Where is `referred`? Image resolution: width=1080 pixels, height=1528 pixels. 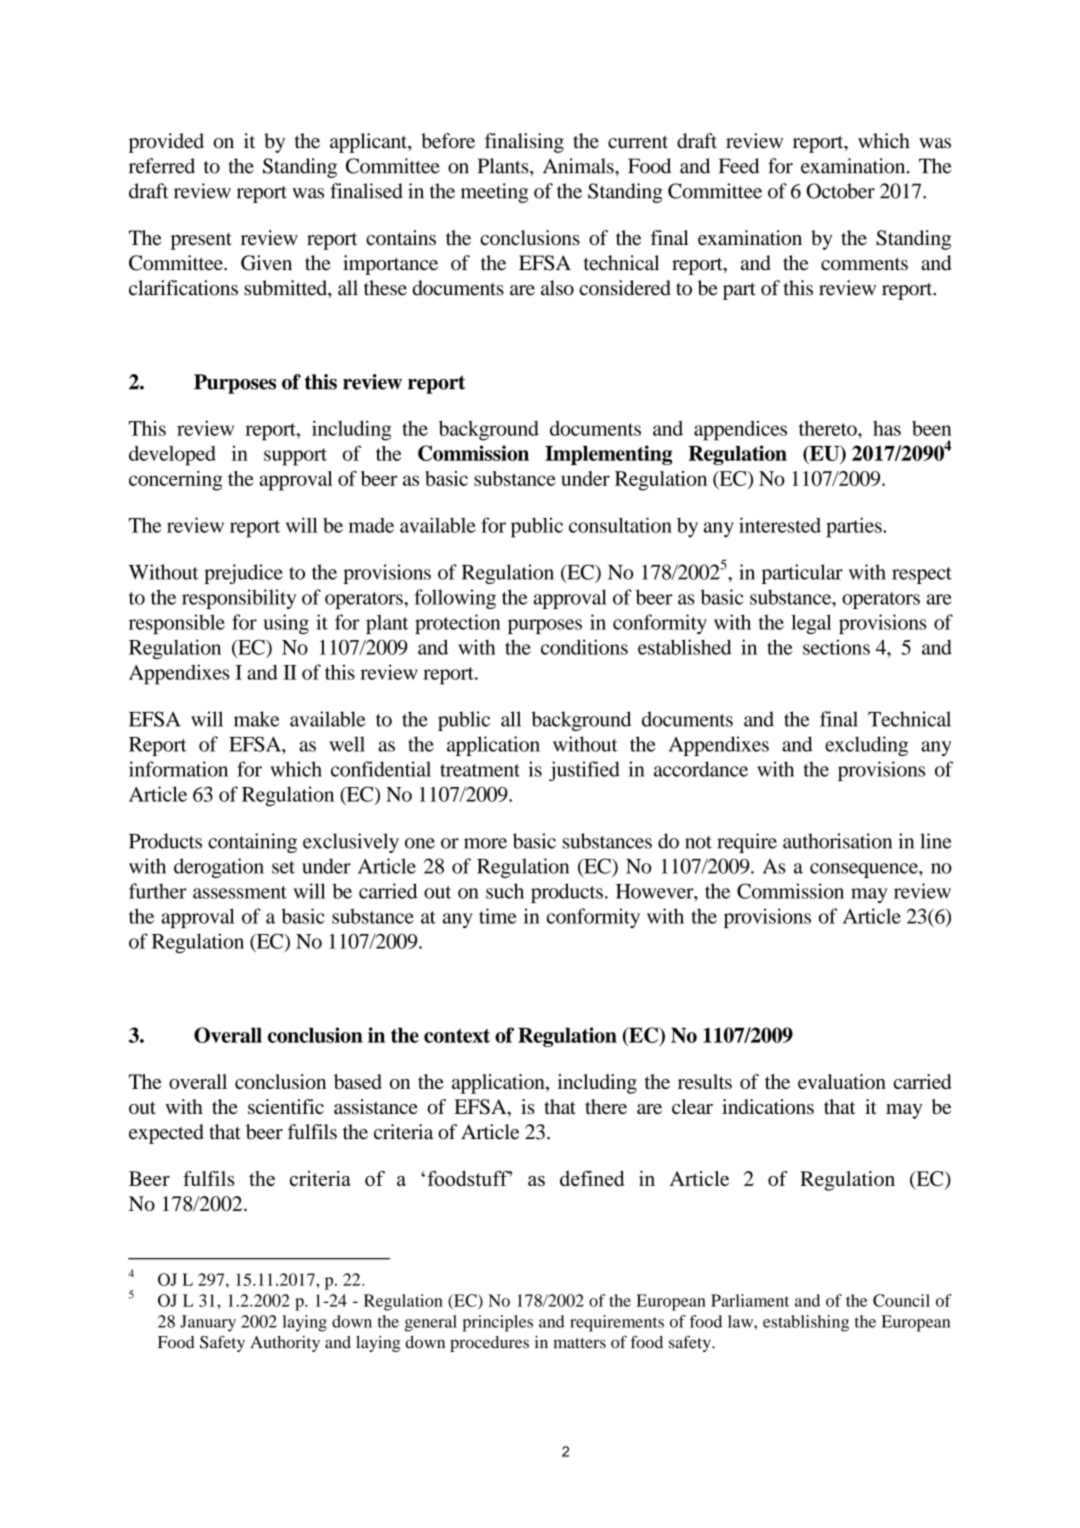 referred is located at coordinates (162, 166).
